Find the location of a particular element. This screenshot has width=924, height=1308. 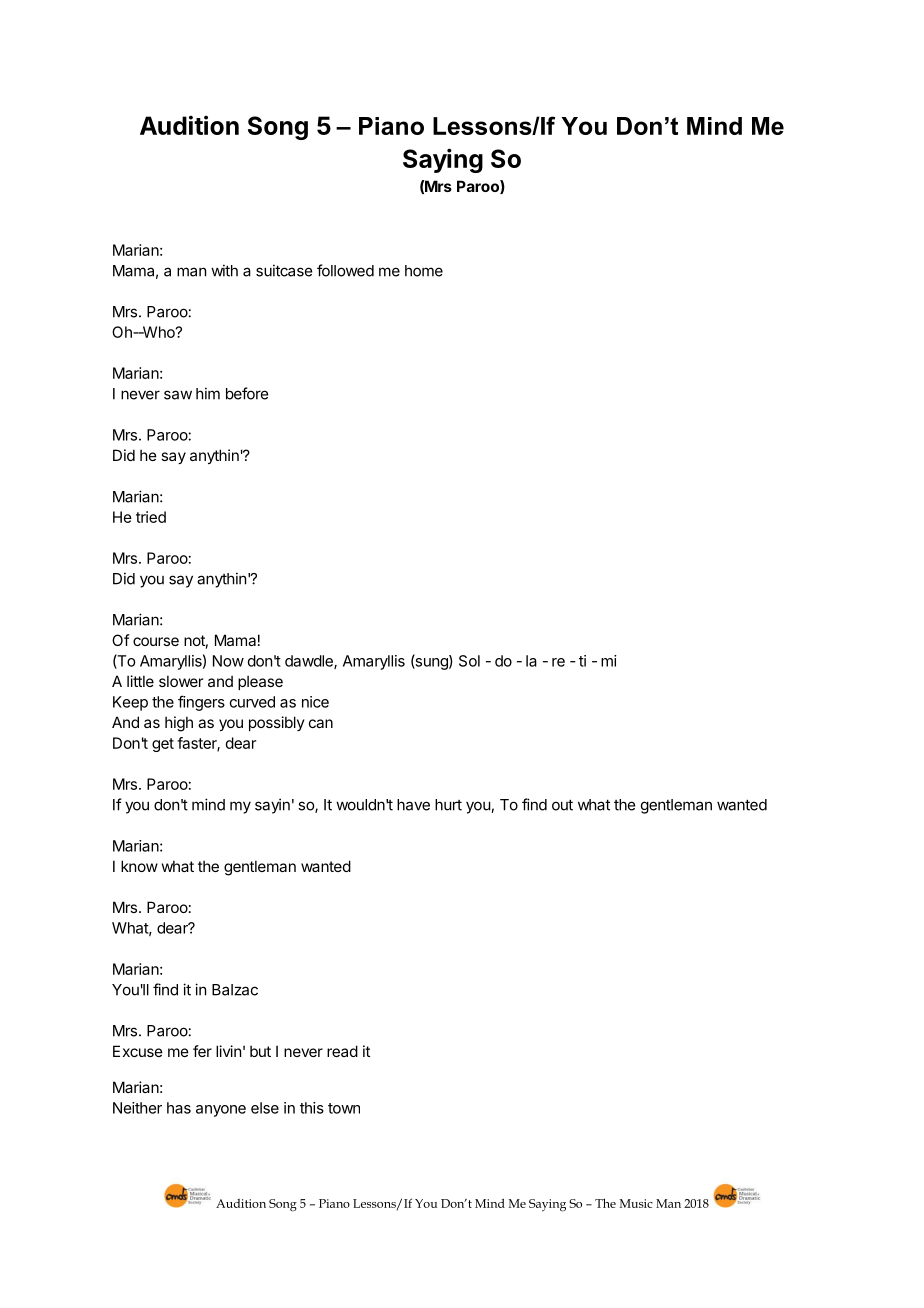

followed is located at coordinates (345, 270).
